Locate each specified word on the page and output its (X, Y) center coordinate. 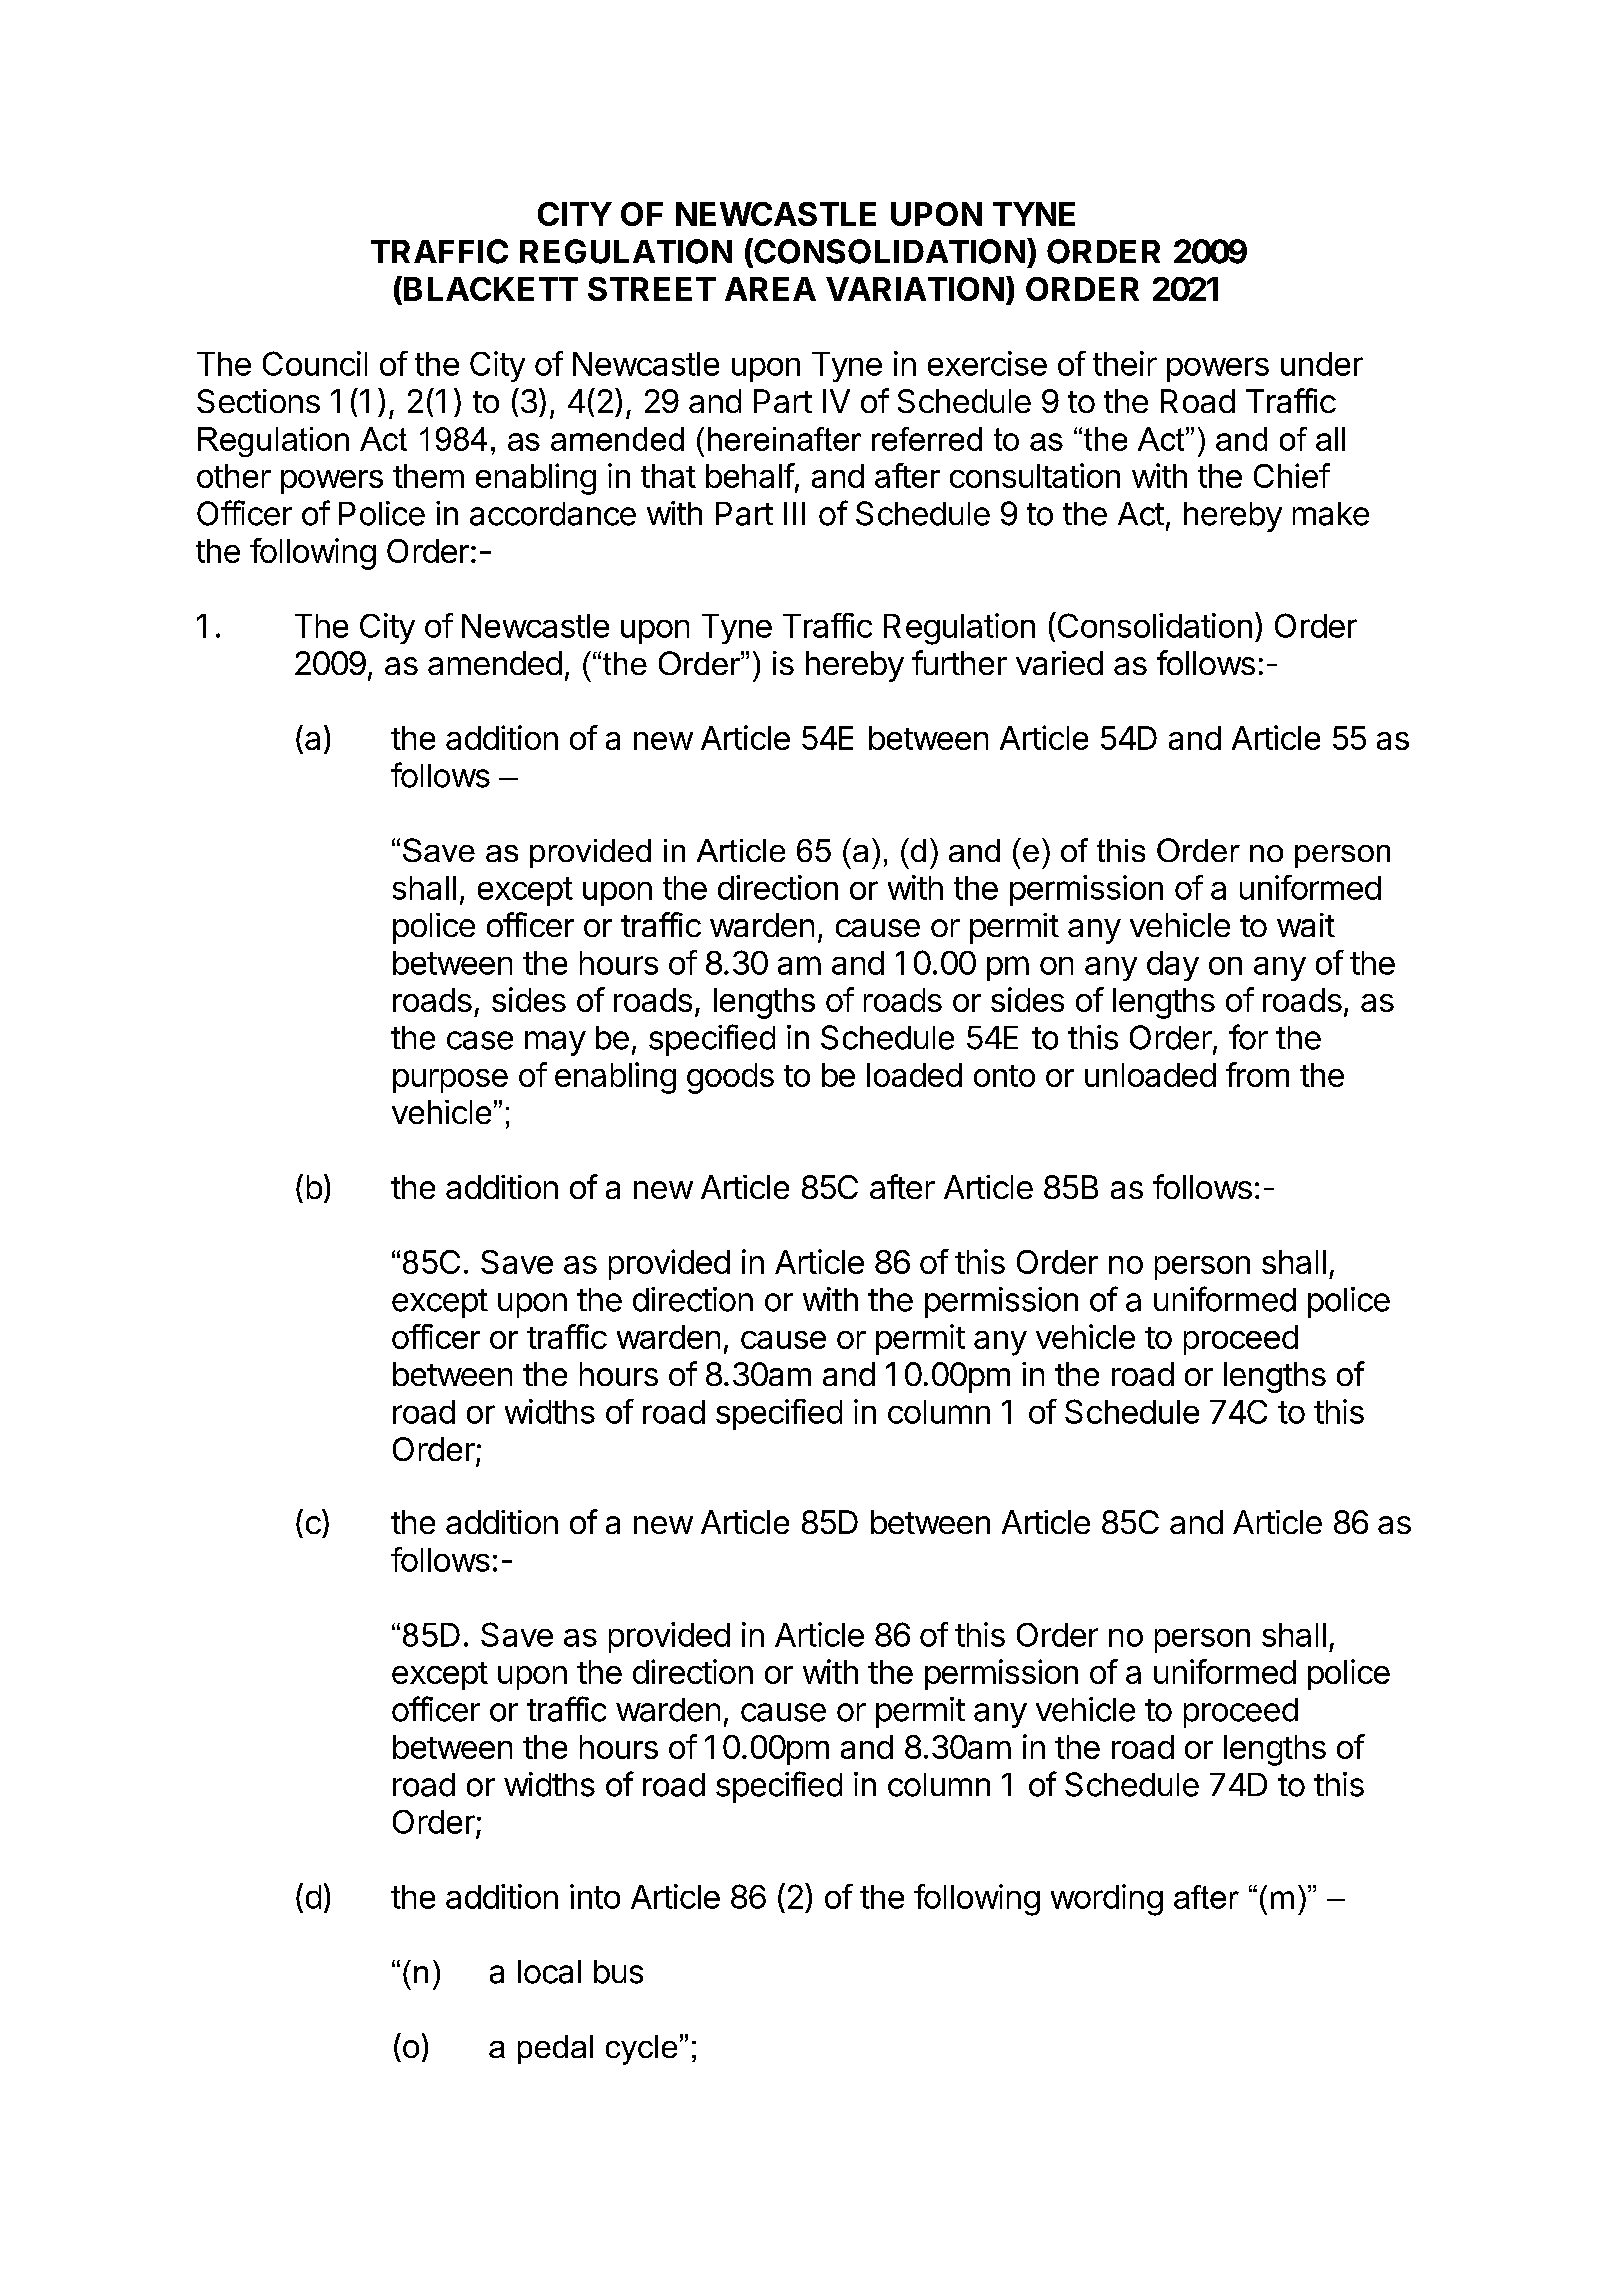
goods (730, 1078)
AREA (770, 289)
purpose (450, 1081)
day (1173, 966)
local (549, 1972)
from (1257, 1074)
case (480, 1040)
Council (315, 363)
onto (1004, 1076)
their (1125, 363)
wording (1107, 1900)
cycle (641, 2050)
